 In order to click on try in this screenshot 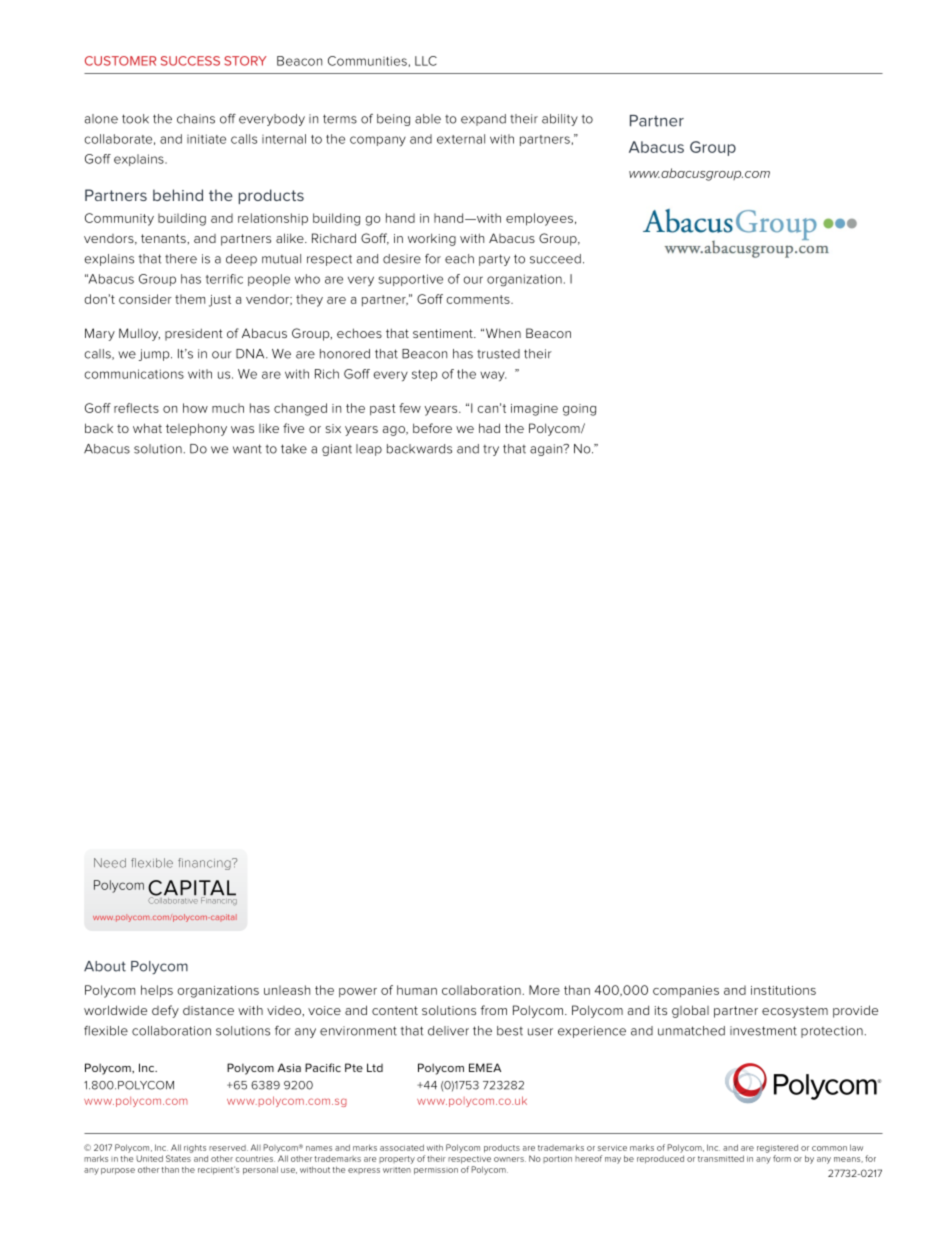, I will do `click(491, 450)`.
